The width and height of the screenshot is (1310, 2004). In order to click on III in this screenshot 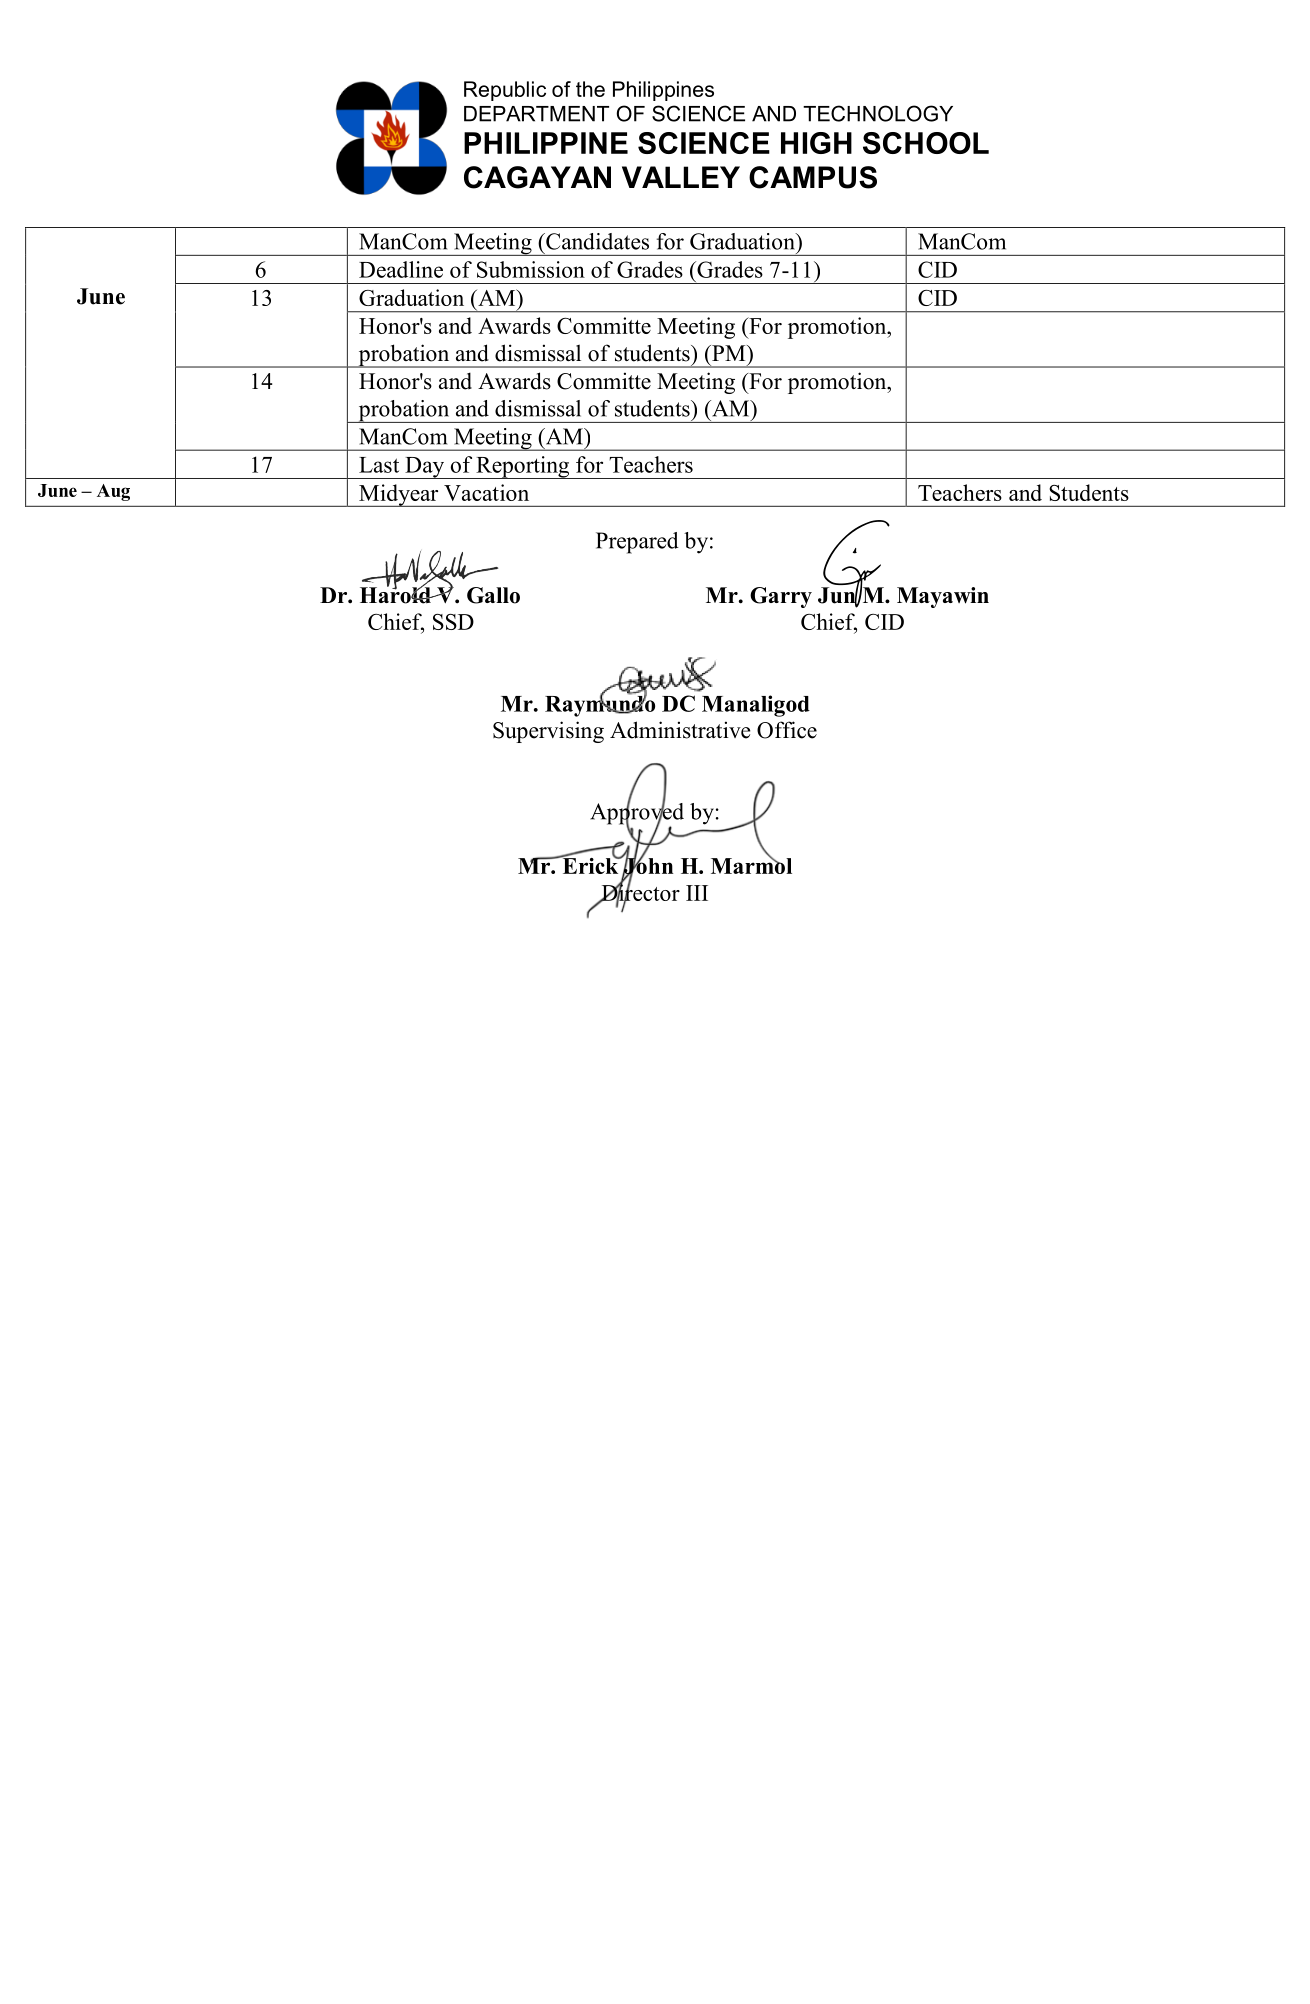, I will do `click(697, 893)`.
